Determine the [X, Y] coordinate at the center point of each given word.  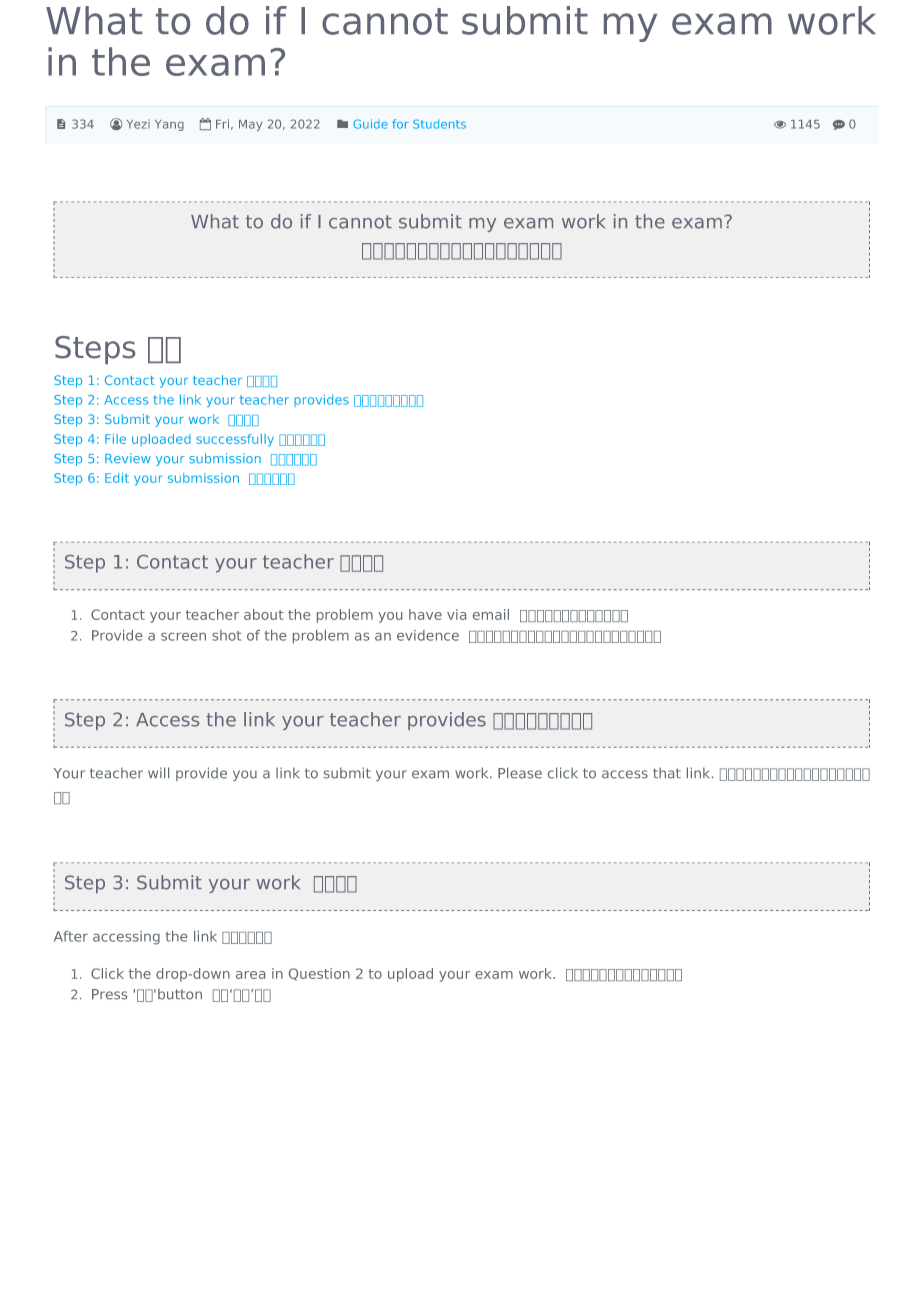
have [425, 614]
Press [109, 994]
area [250, 975]
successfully [235, 440]
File [115, 439]
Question [319, 974]
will [158, 772]
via [456, 614]
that [667, 773]
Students [439, 124]
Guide [370, 124]
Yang [169, 125]
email [491, 614]
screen [183, 637]
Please [520, 773]
